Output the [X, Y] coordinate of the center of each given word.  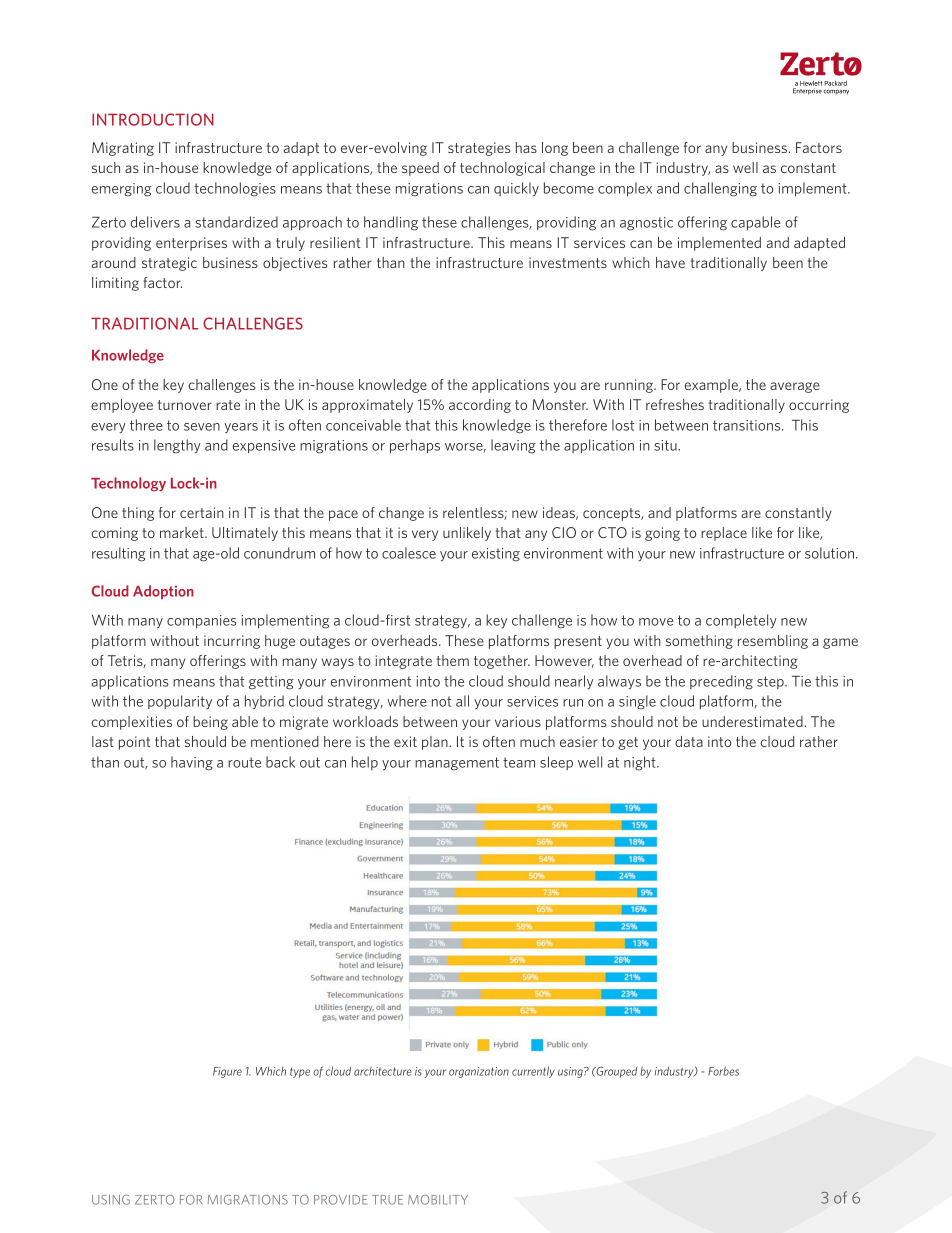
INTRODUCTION [153, 119]
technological [502, 169]
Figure [227, 1072]
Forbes [723, 1071]
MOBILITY [438, 1200]
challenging [720, 189]
